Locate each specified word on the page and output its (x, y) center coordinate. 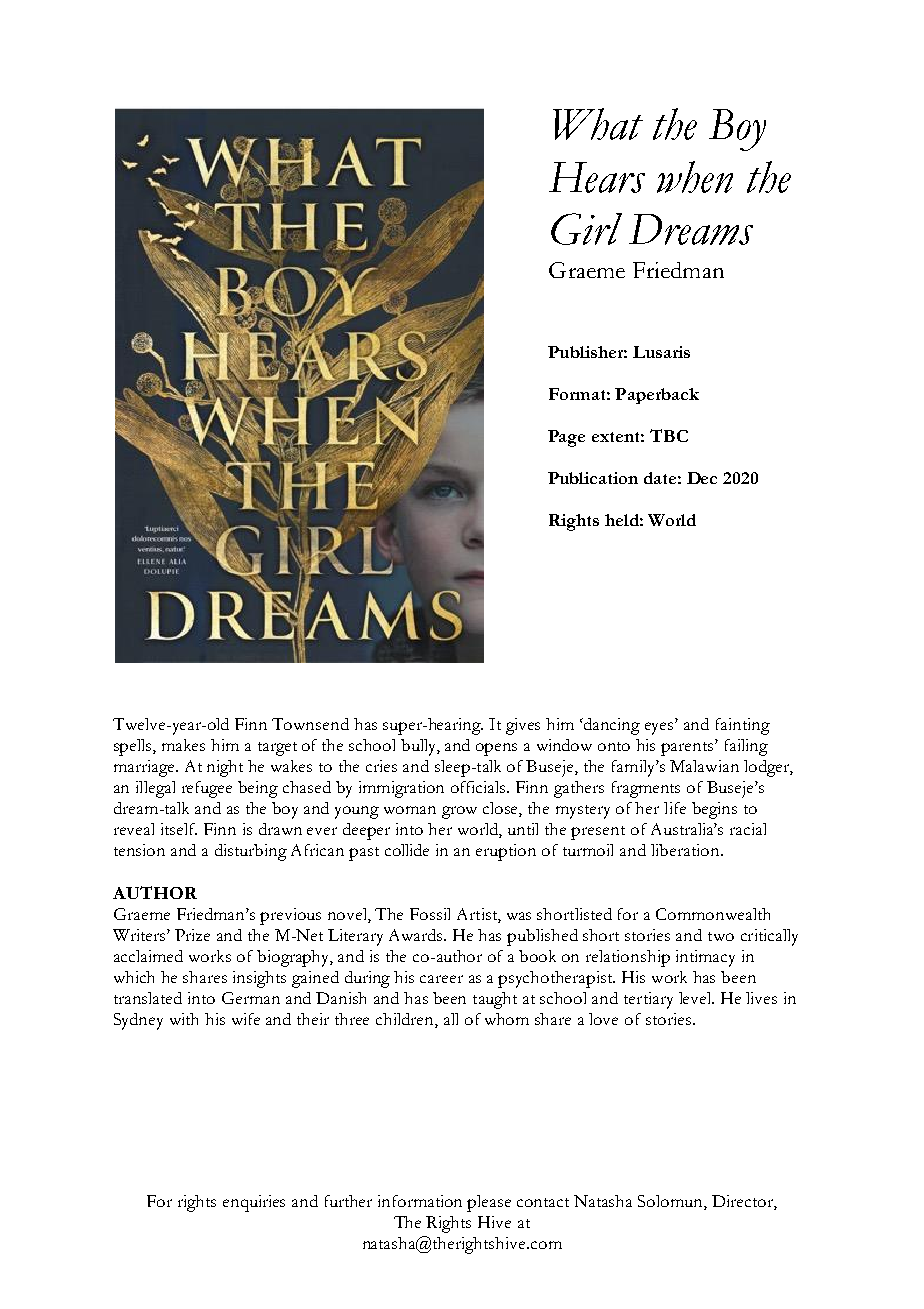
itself (179, 829)
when (695, 177)
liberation (686, 850)
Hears (597, 177)
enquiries (254, 1203)
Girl (586, 229)
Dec (702, 478)
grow (459, 812)
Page (566, 438)
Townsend (310, 724)
